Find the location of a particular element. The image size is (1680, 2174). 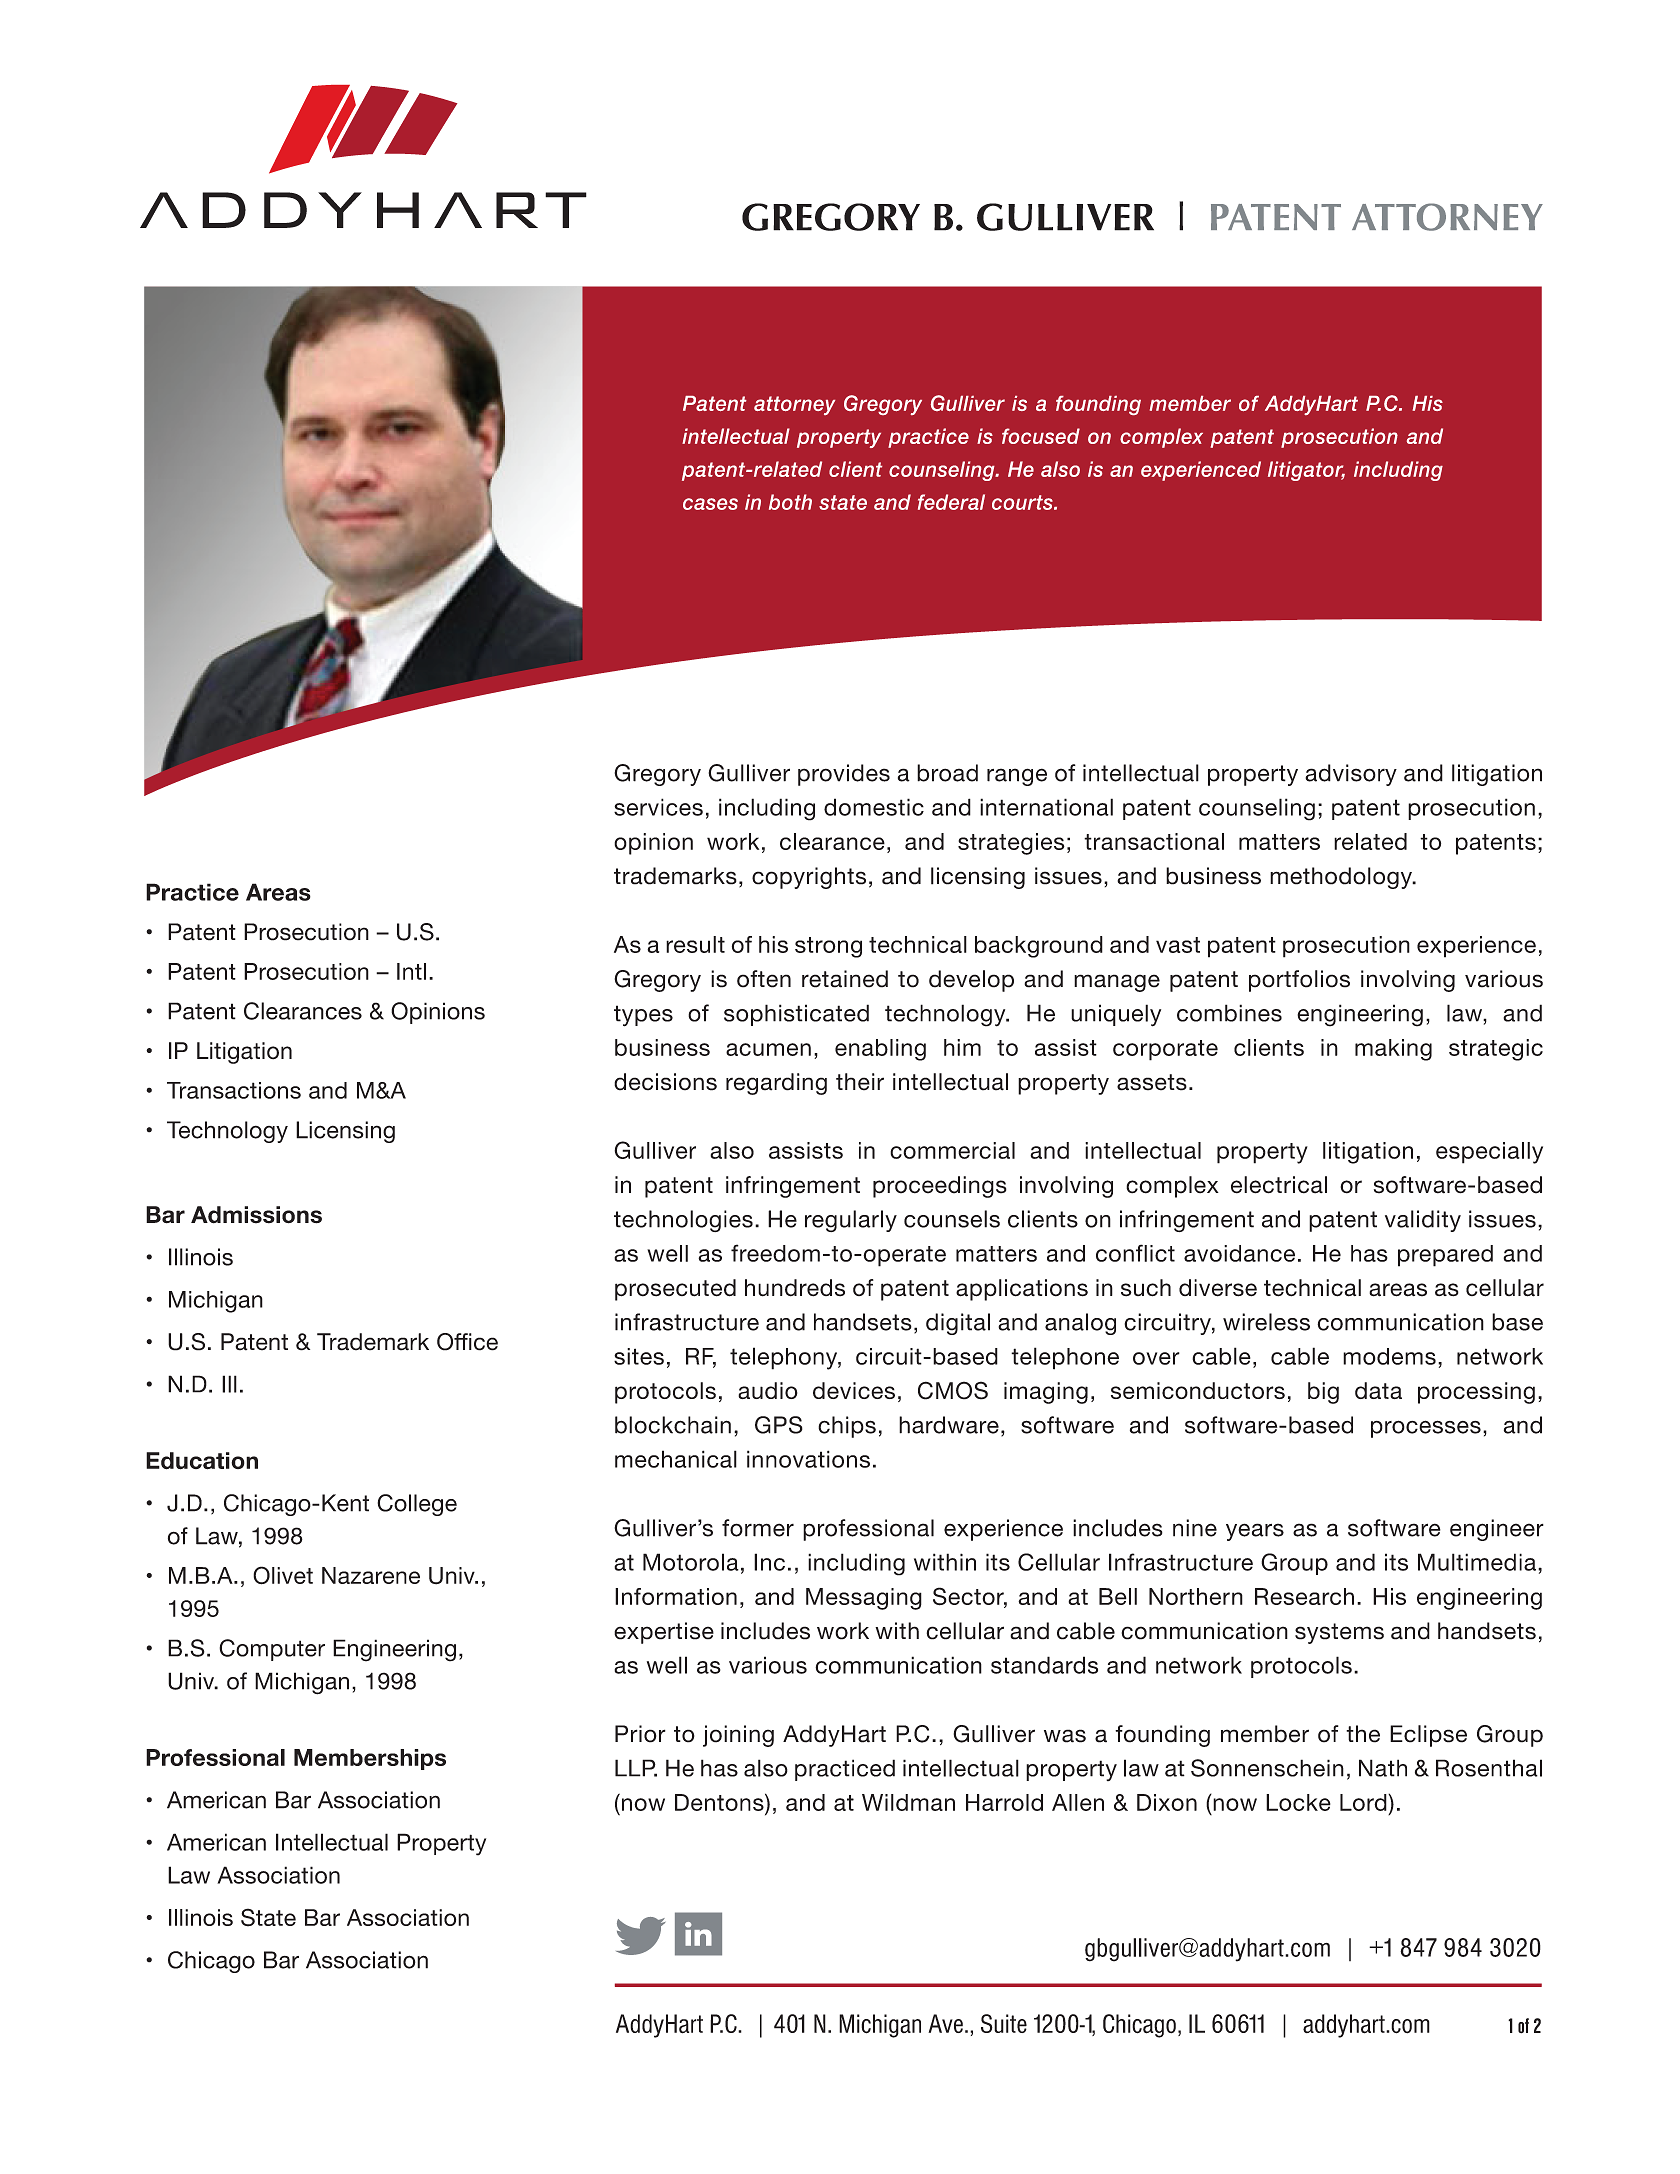

Ave is located at coordinates (945, 2023).
